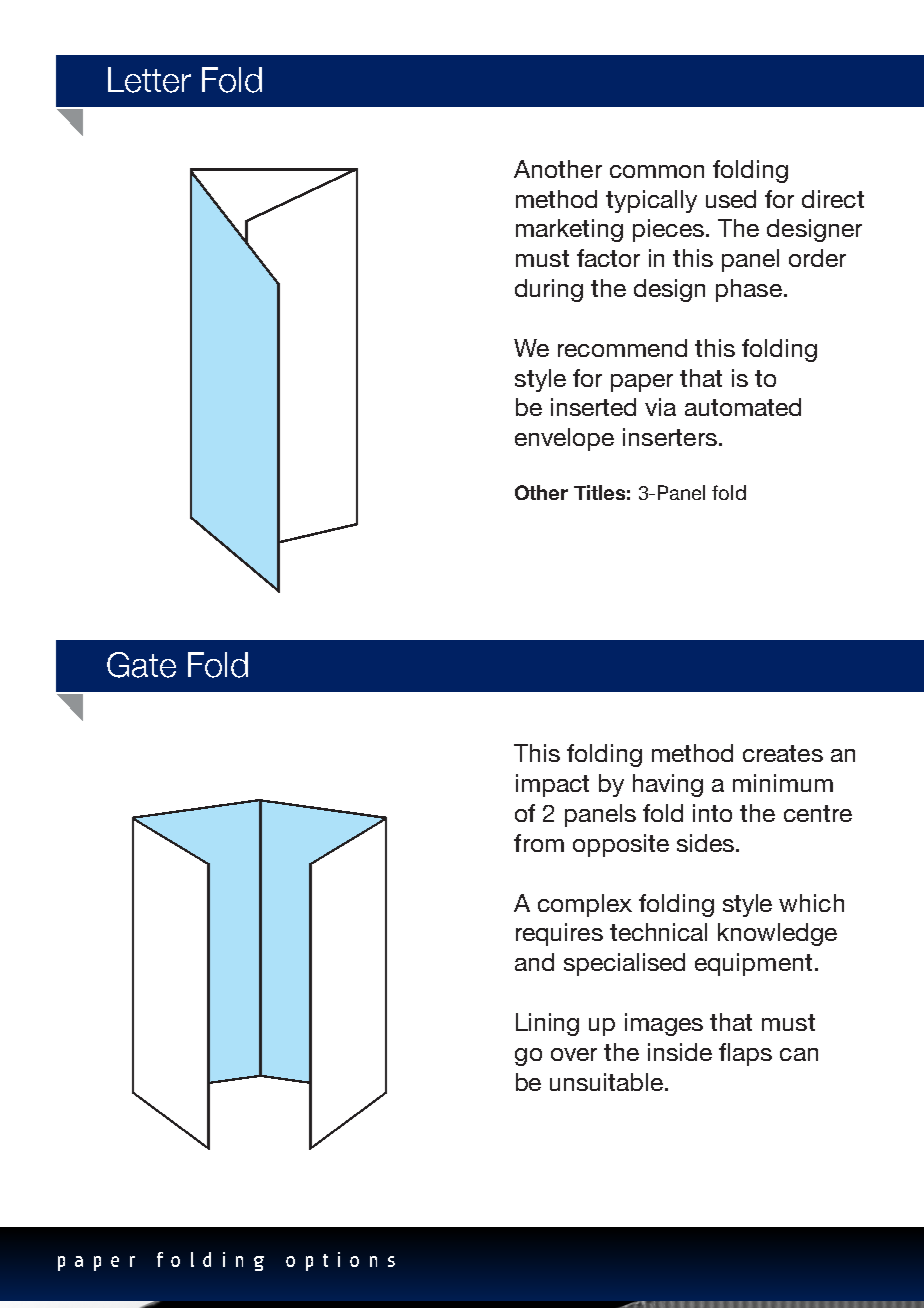  What do you see at coordinates (552, 785) in the document?
I see `impact` at bounding box center [552, 785].
